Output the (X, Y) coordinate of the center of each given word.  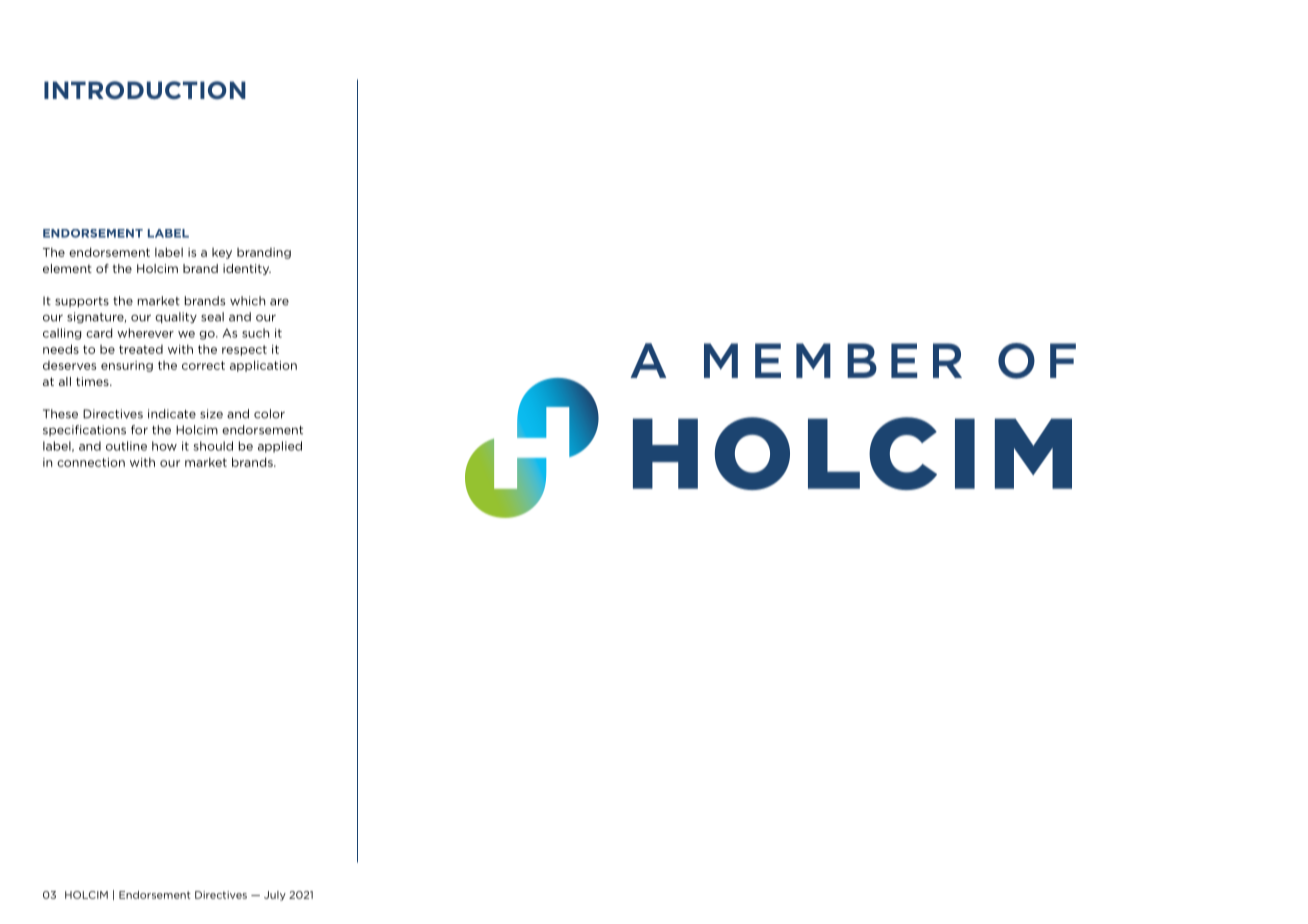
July (275, 896)
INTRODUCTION (145, 90)
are (279, 302)
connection (91, 462)
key (222, 253)
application (263, 366)
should (213, 446)
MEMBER (833, 360)
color (269, 414)
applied (280, 447)
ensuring (127, 366)
